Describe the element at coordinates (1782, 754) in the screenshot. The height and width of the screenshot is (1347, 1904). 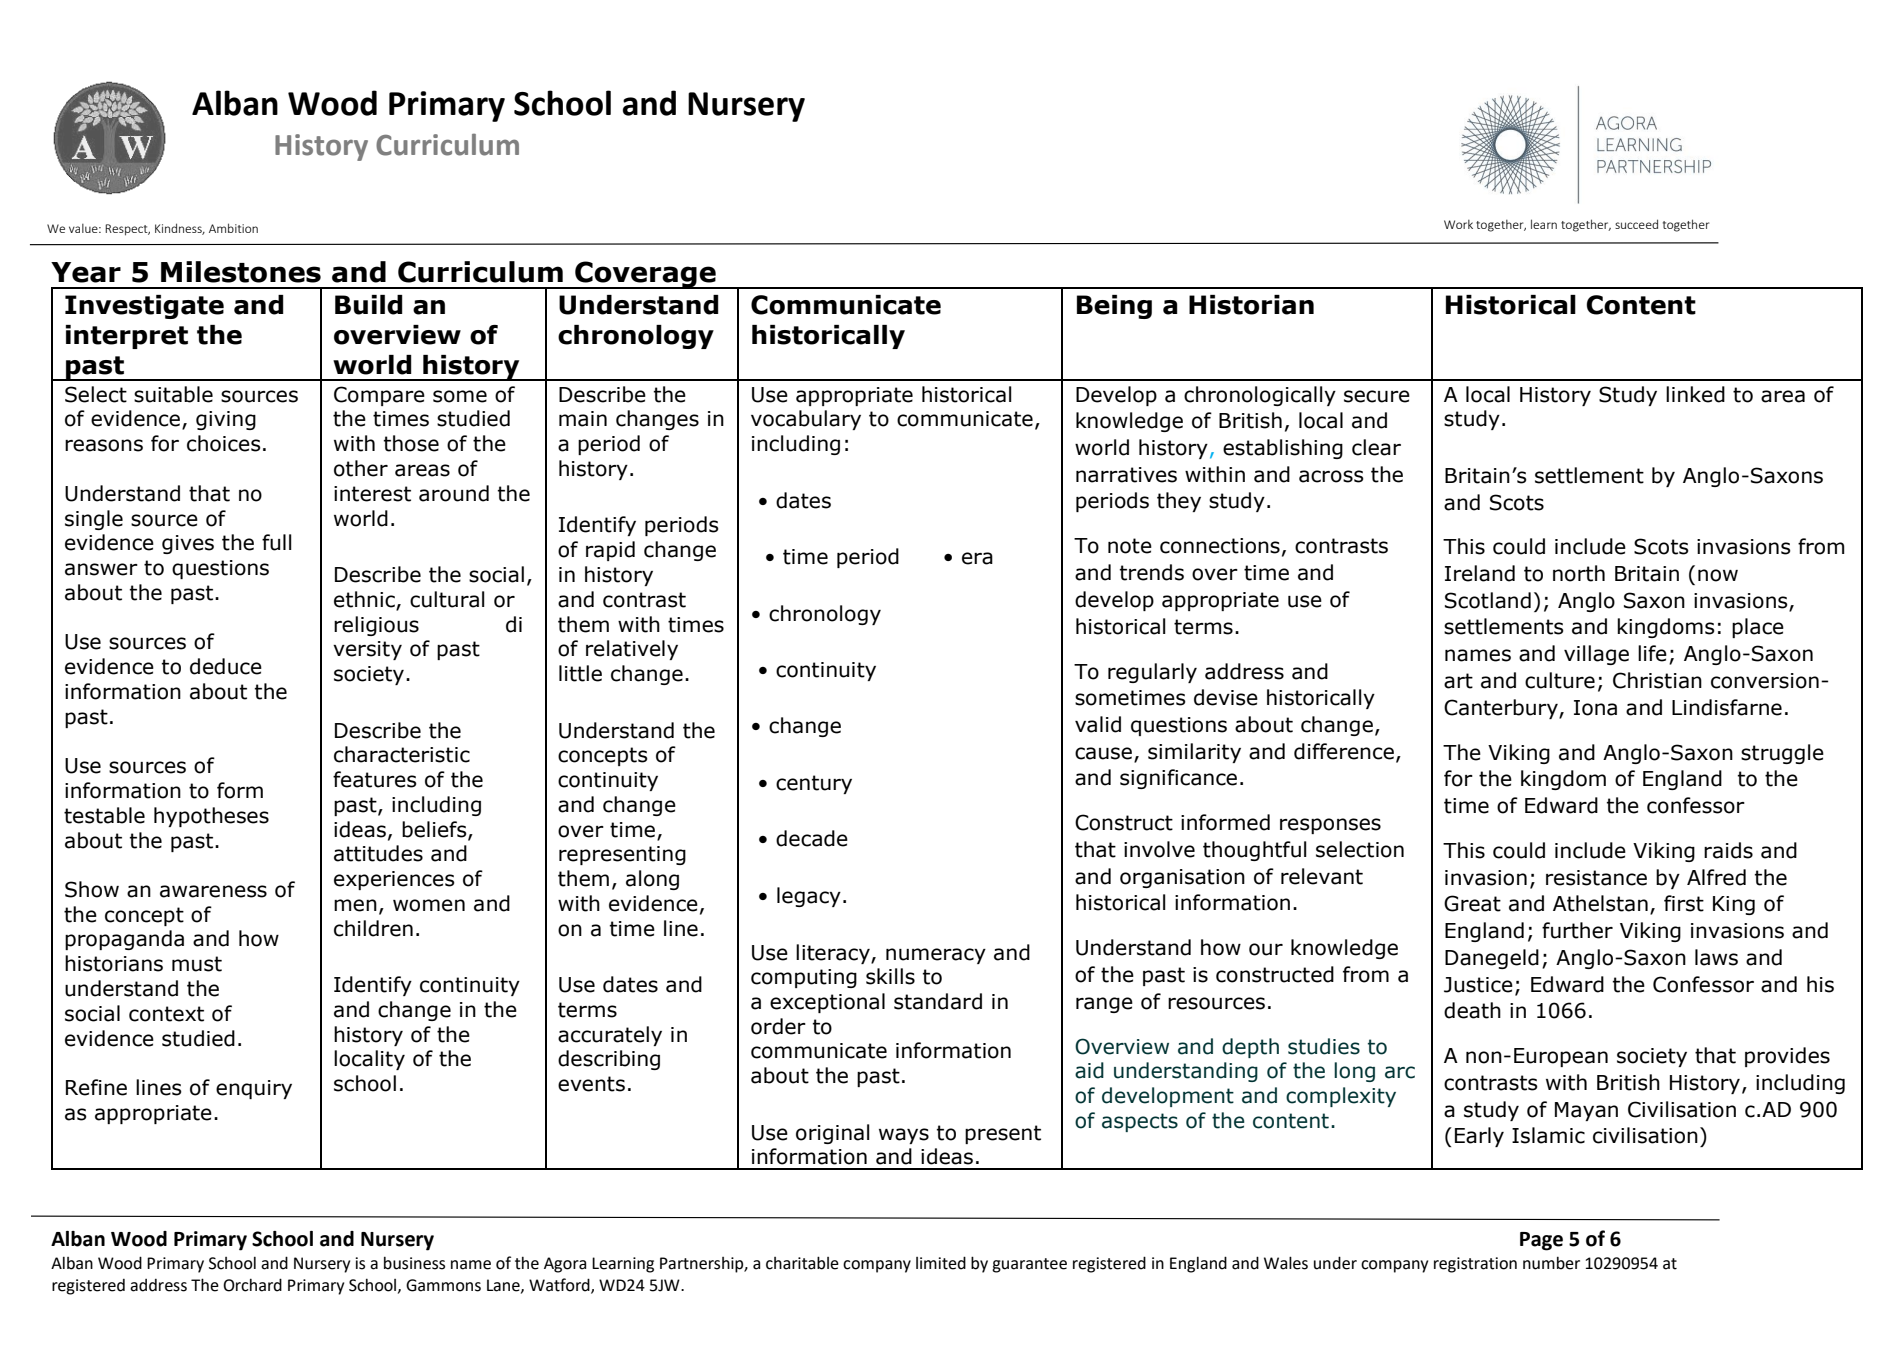
I see `struggle` at that location.
